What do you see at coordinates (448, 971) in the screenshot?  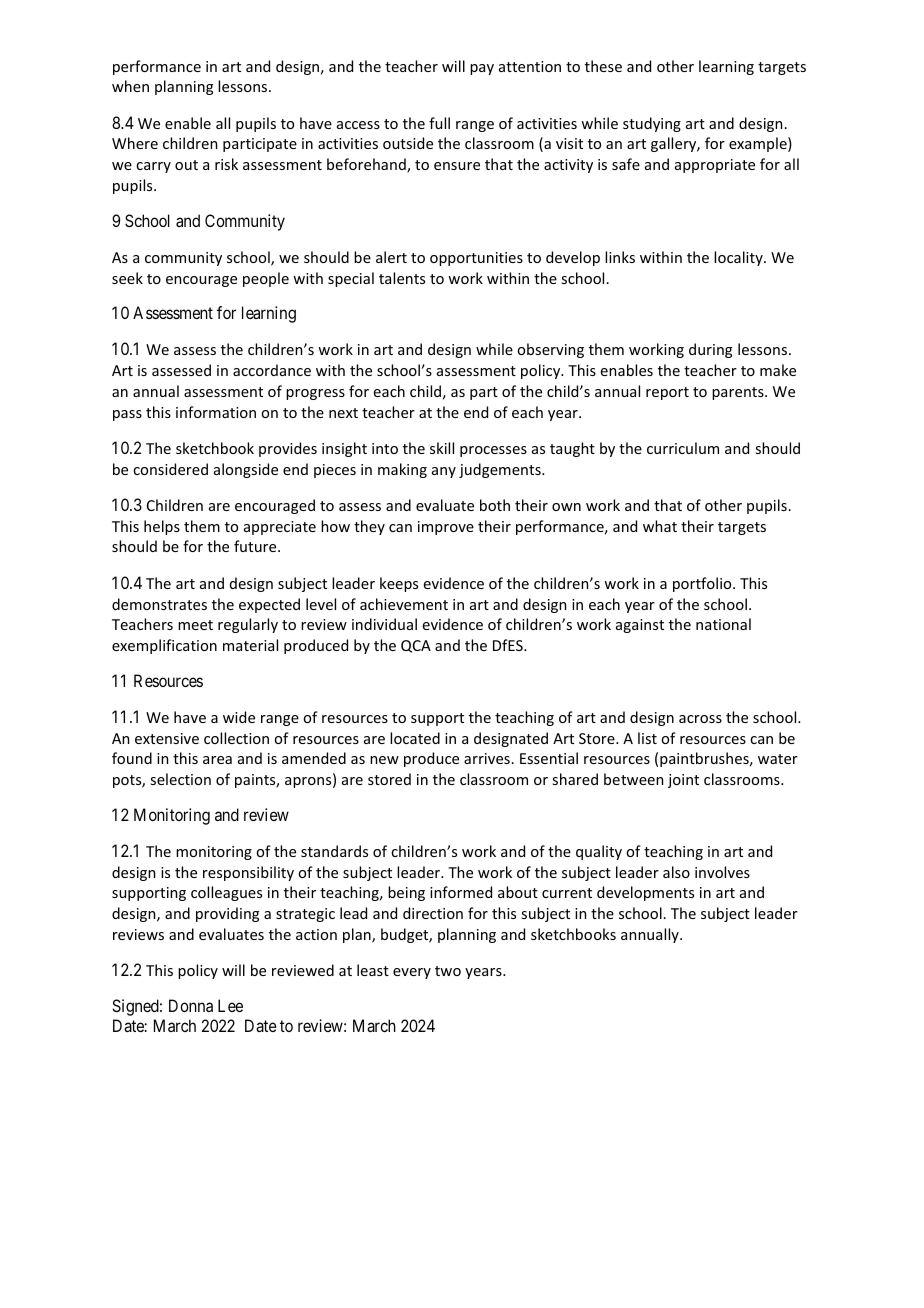 I see `two` at bounding box center [448, 971].
